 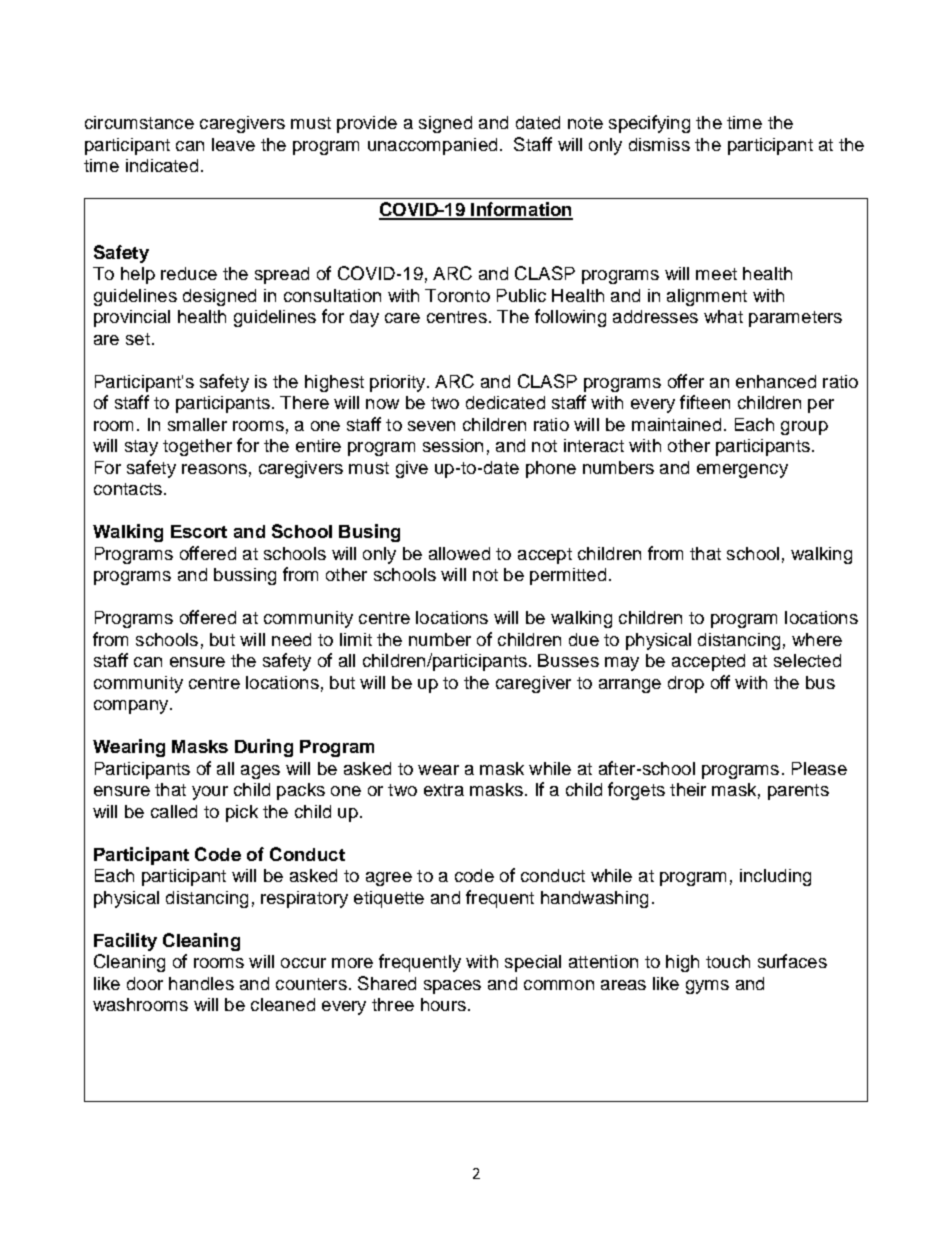 What do you see at coordinates (453, 445) in the screenshot?
I see `session` at bounding box center [453, 445].
